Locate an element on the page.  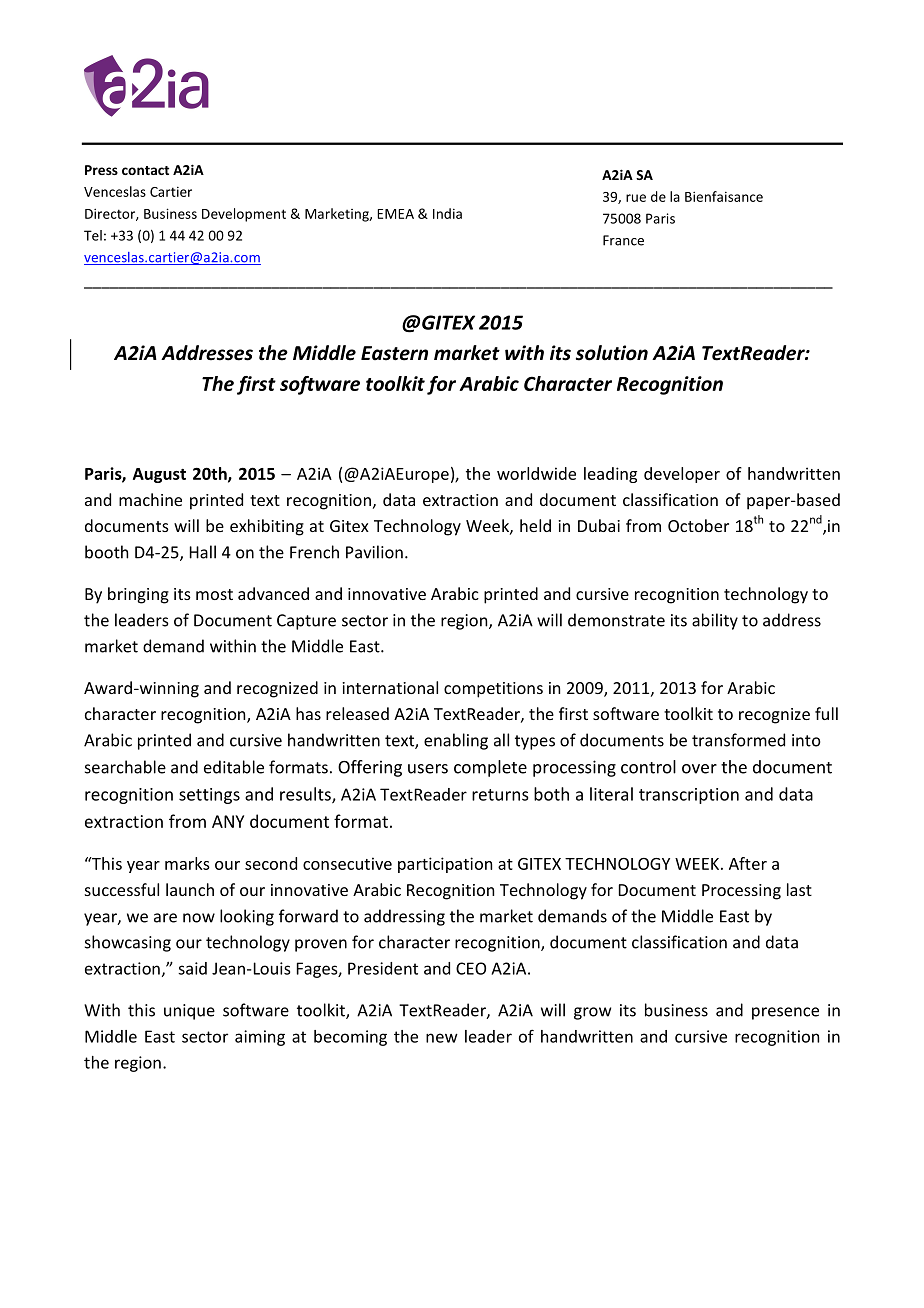
rue is located at coordinates (636, 198).
